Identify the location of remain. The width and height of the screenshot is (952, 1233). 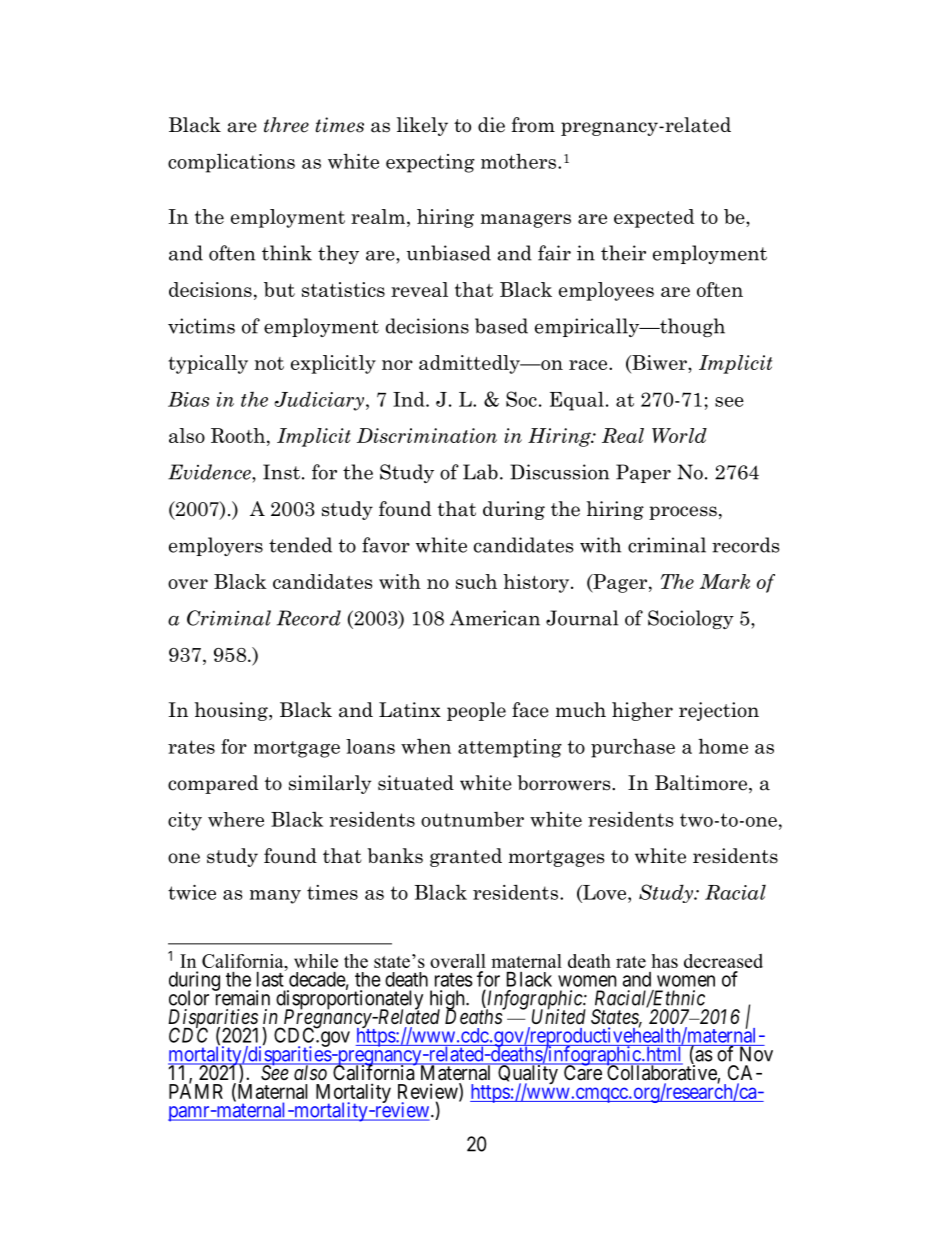
(241, 997).
